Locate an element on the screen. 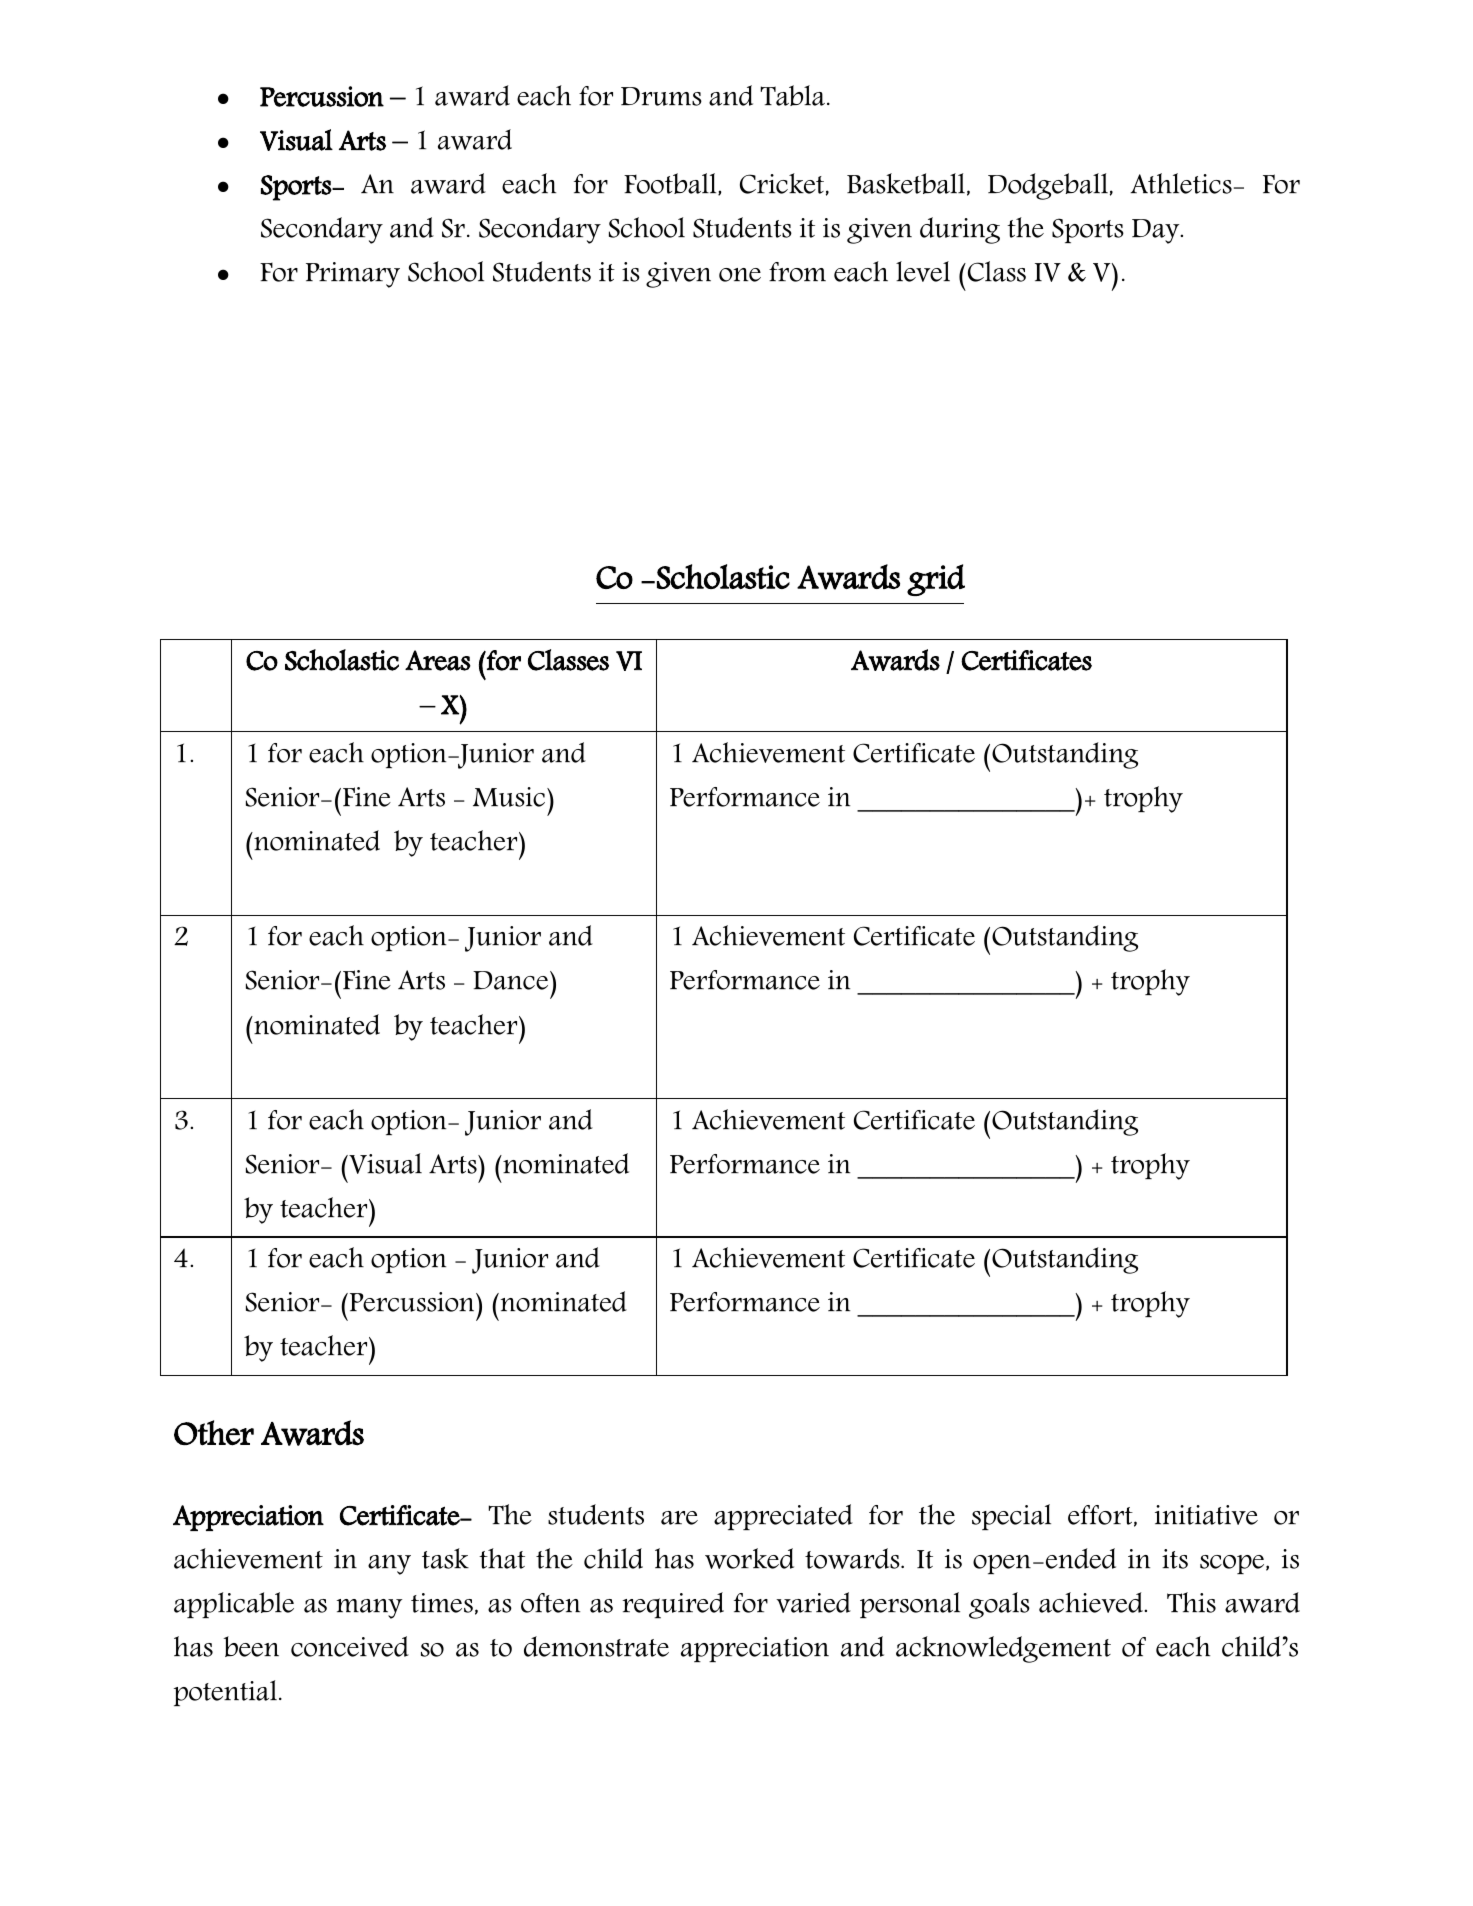 This screenshot has width=1473, height=1906. grid is located at coordinates (936, 580).
